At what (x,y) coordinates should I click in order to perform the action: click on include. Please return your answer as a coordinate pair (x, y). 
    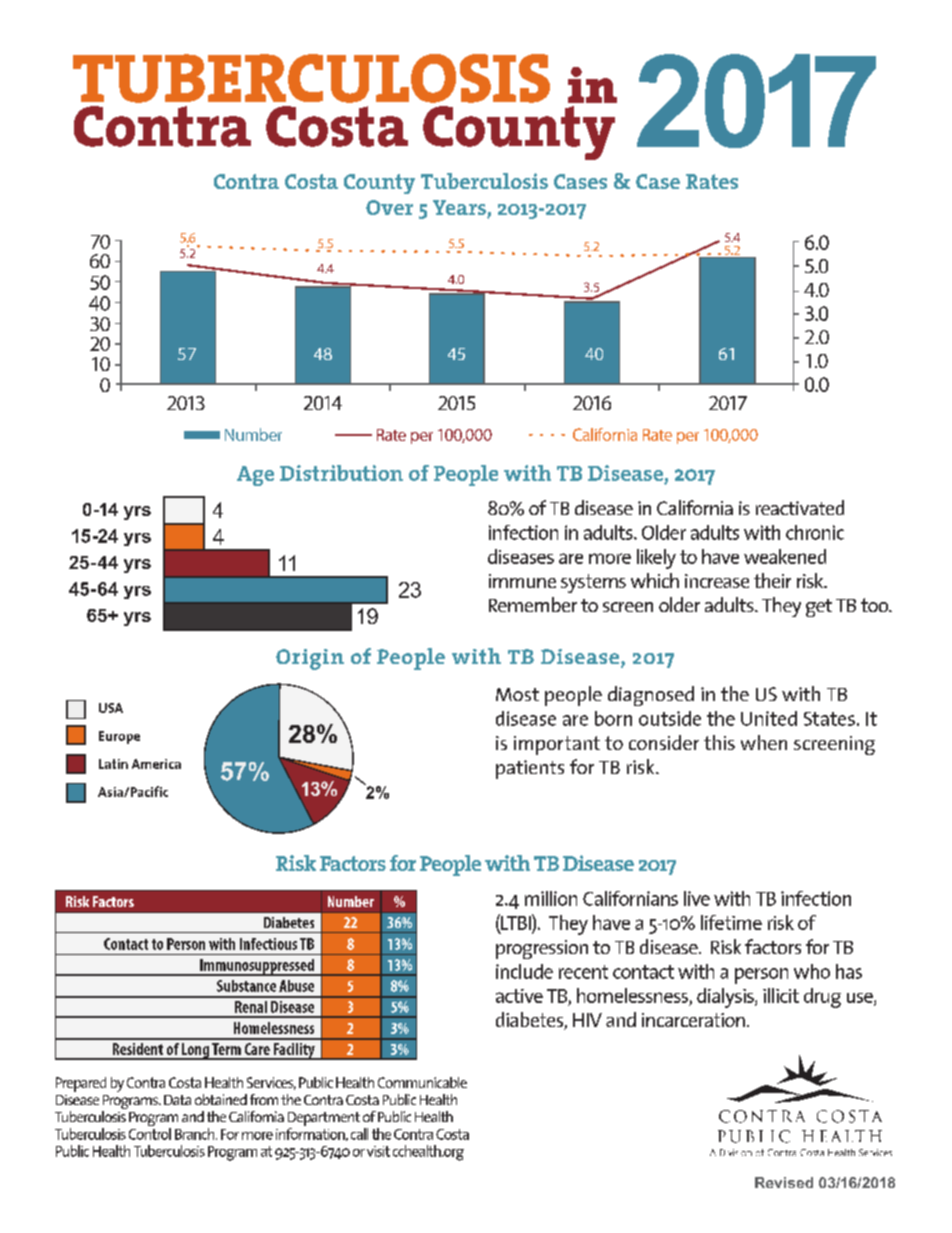
    Looking at the image, I should click on (524, 971).
